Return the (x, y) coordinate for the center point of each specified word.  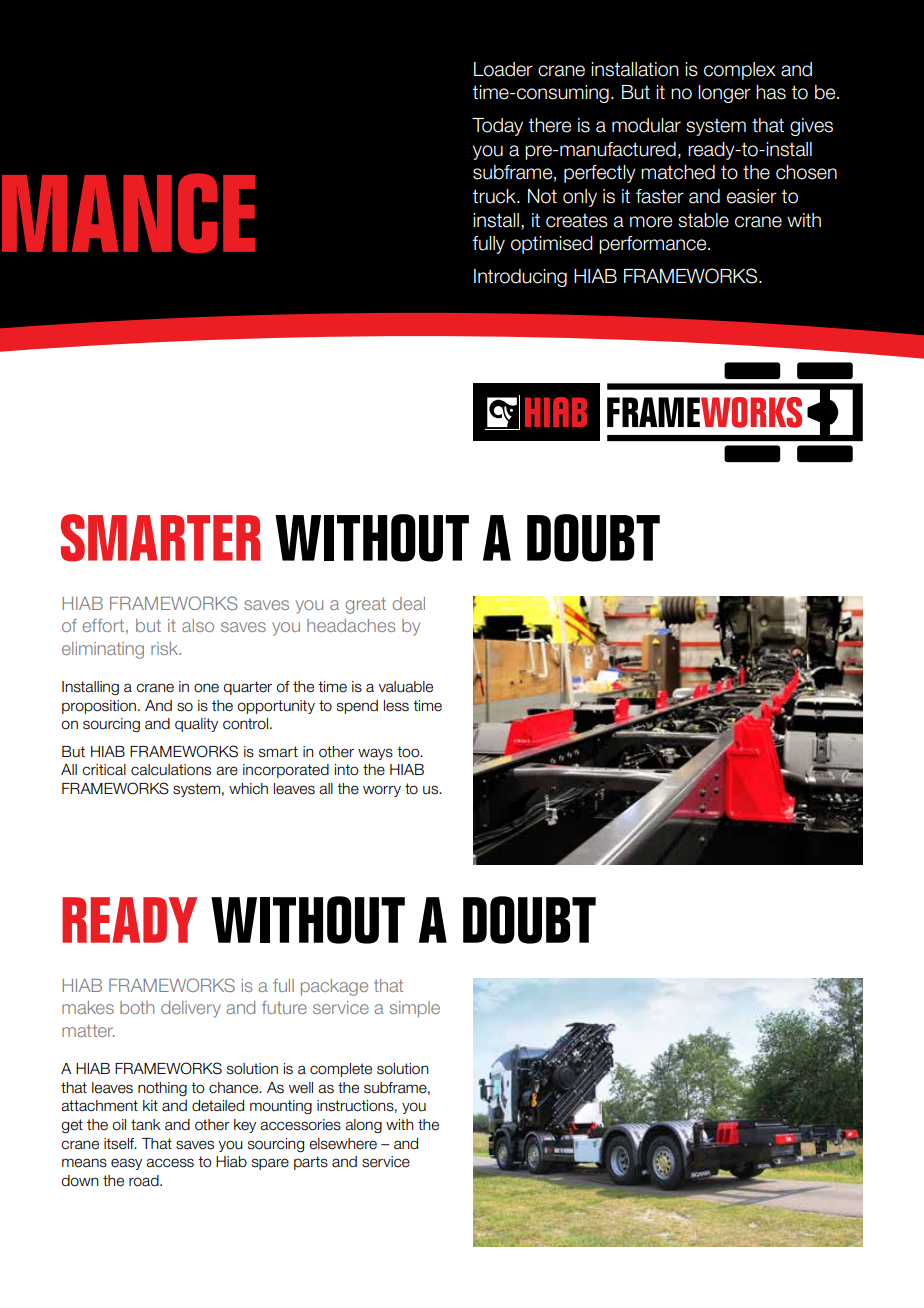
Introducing (520, 278)
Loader (503, 69)
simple (415, 1009)
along (363, 1126)
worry (382, 791)
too (409, 752)
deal (409, 603)
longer (724, 94)
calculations (171, 770)
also (198, 625)
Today (497, 127)
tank (146, 1125)
